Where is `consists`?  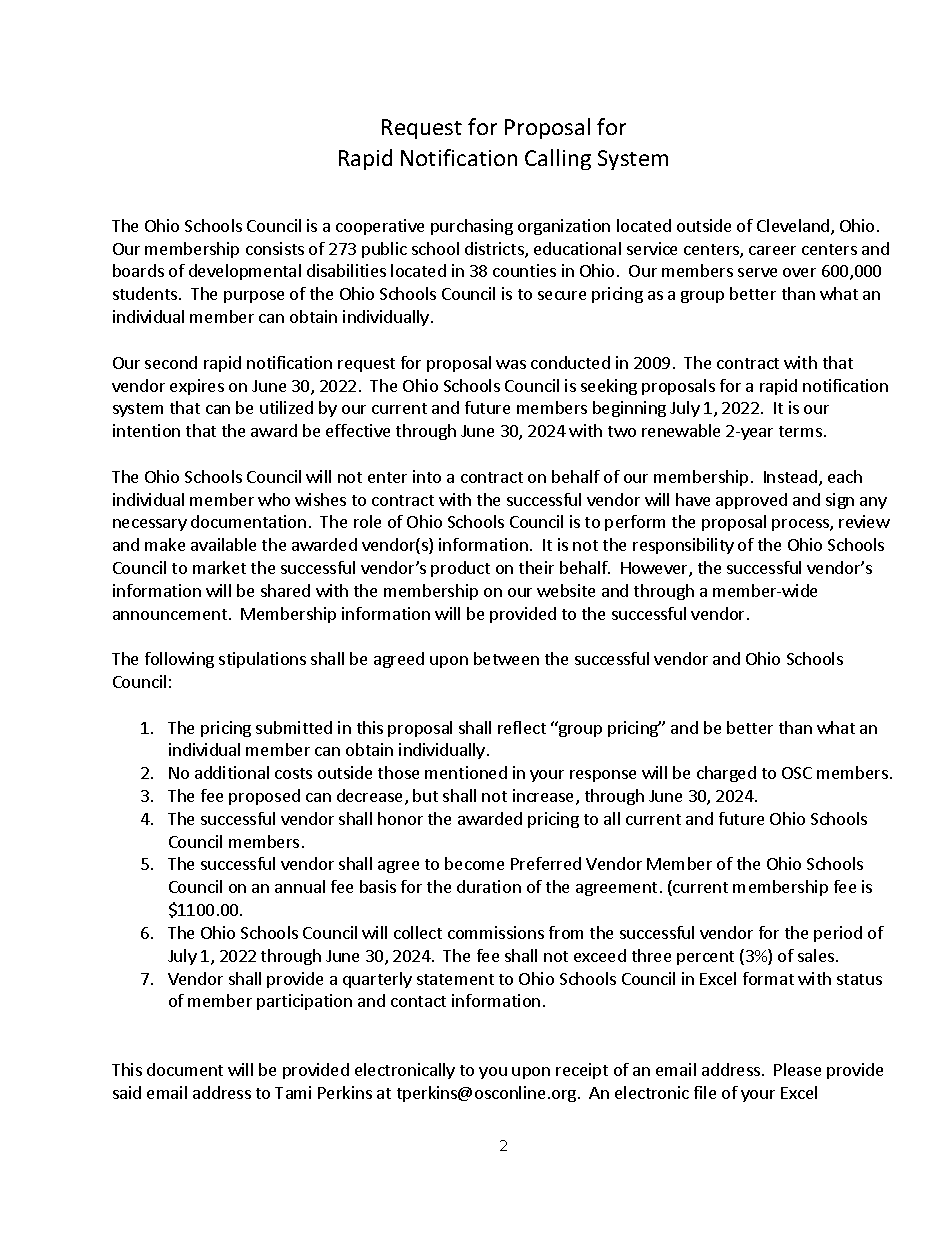
consists is located at coordinates (275, 248).
